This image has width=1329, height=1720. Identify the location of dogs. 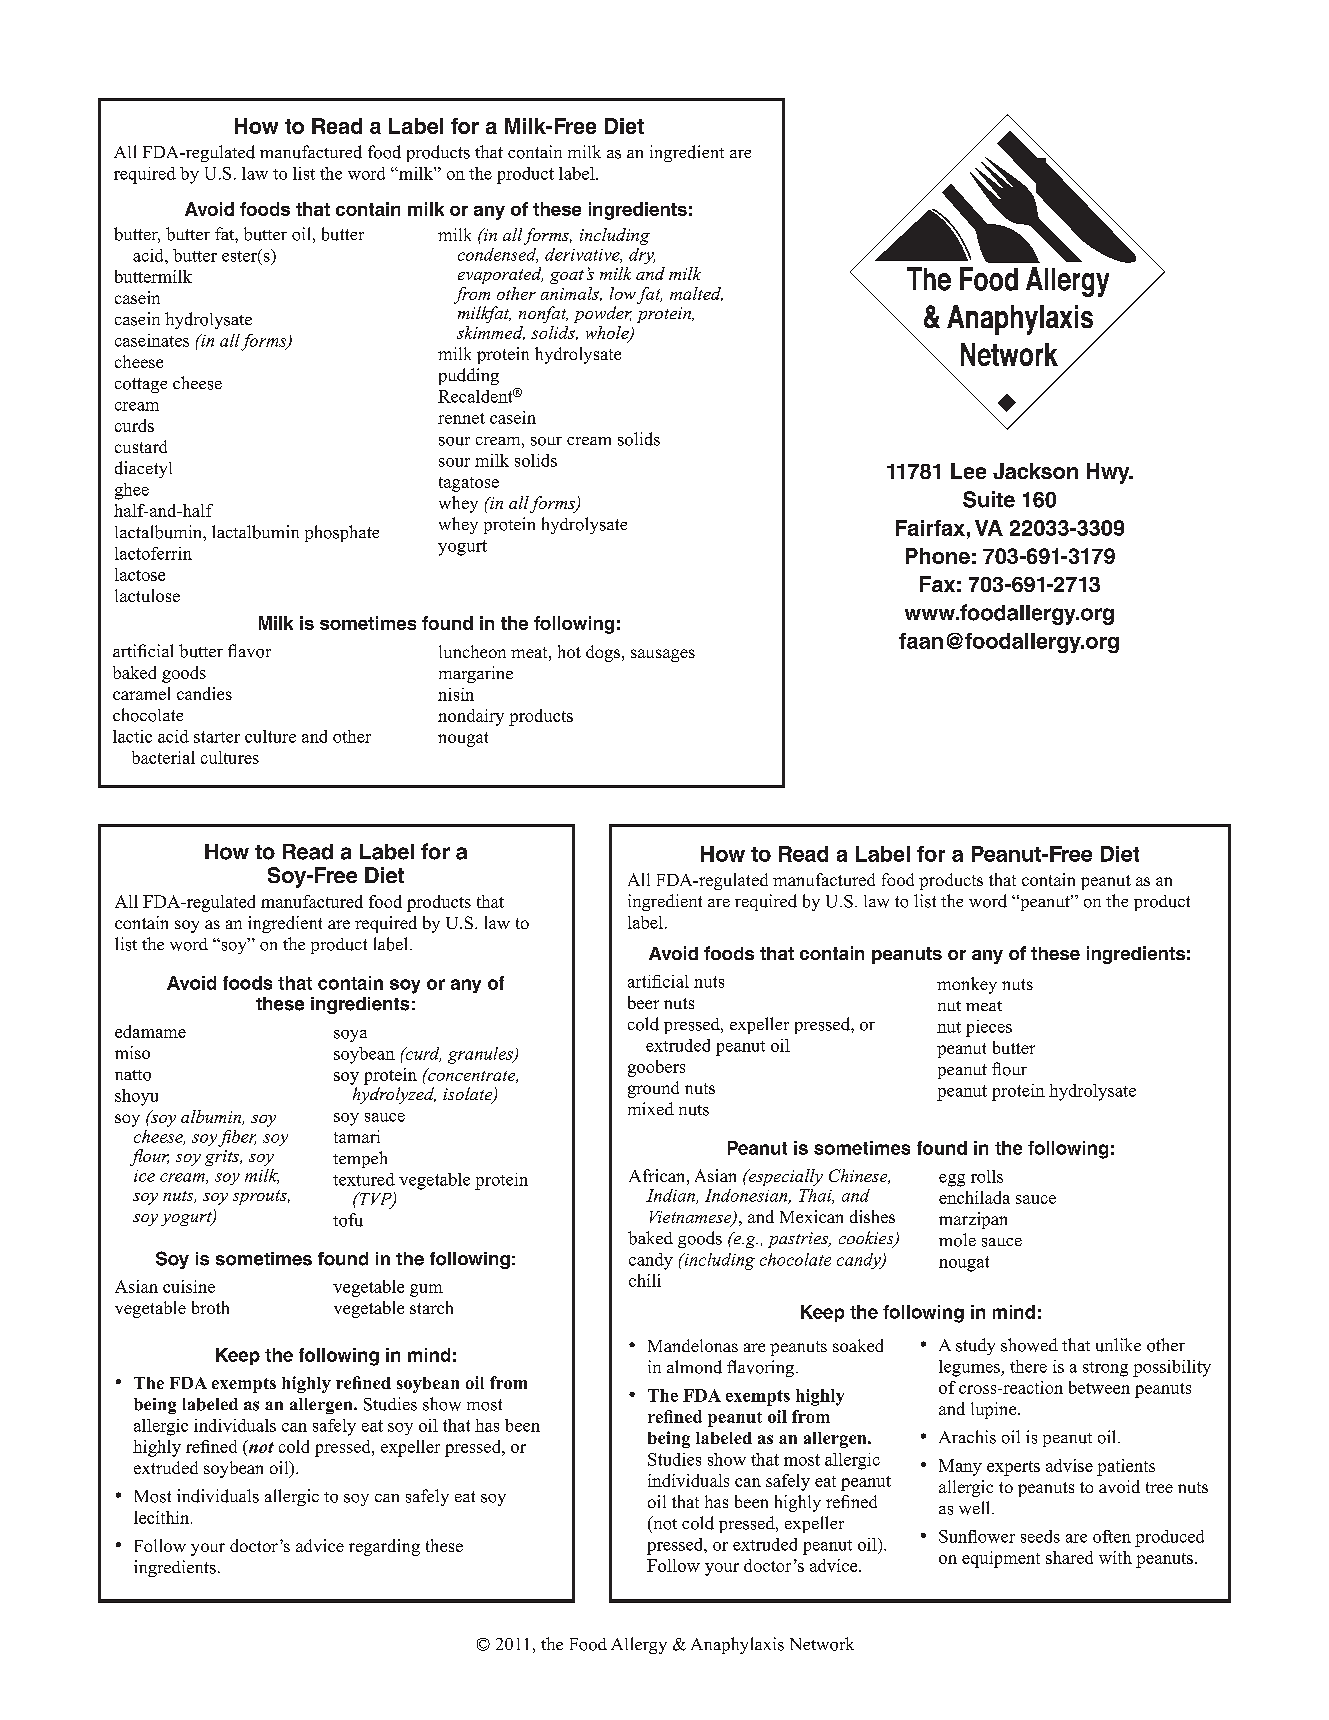
(604, 653).
